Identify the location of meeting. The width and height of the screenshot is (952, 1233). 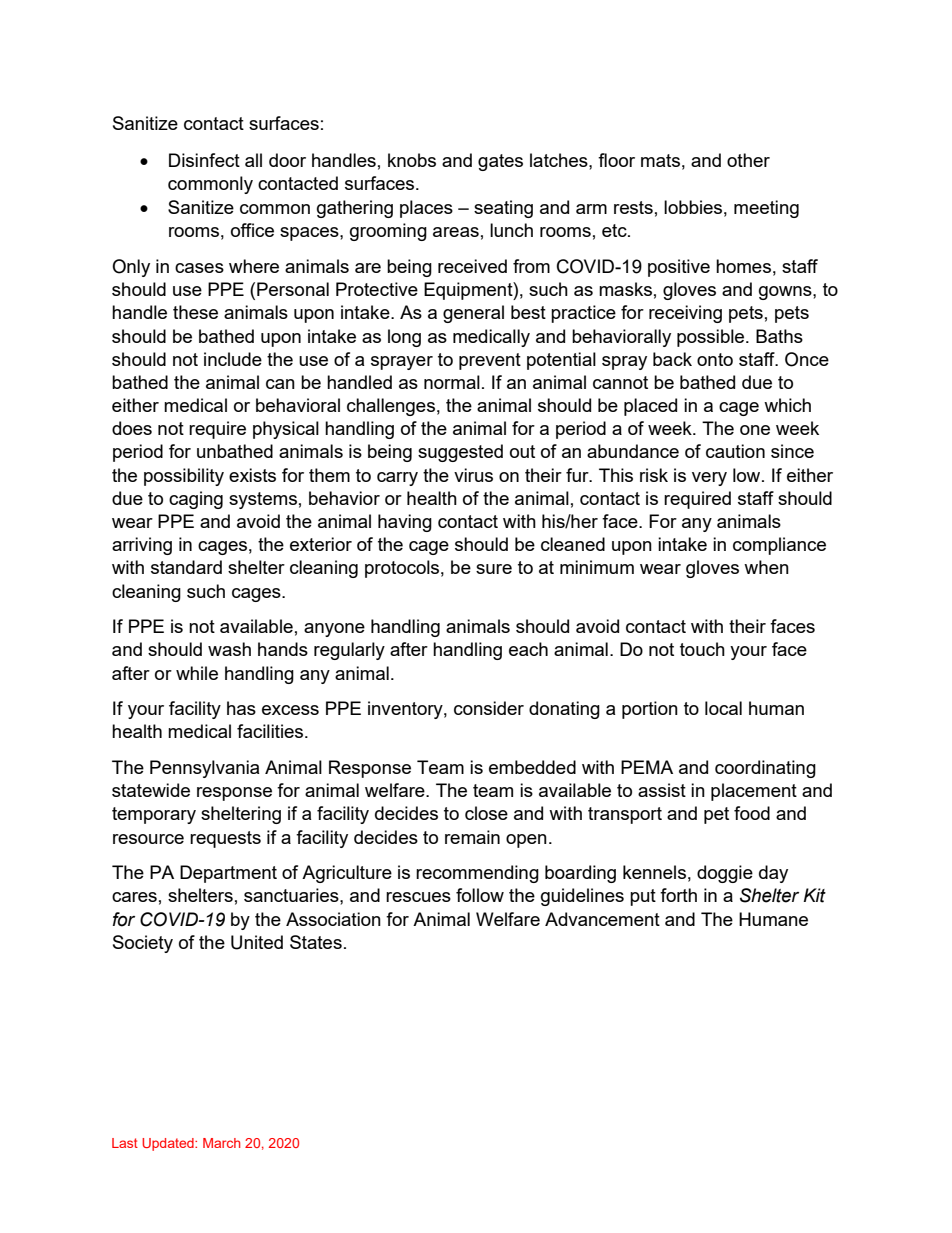
(766, 209).
